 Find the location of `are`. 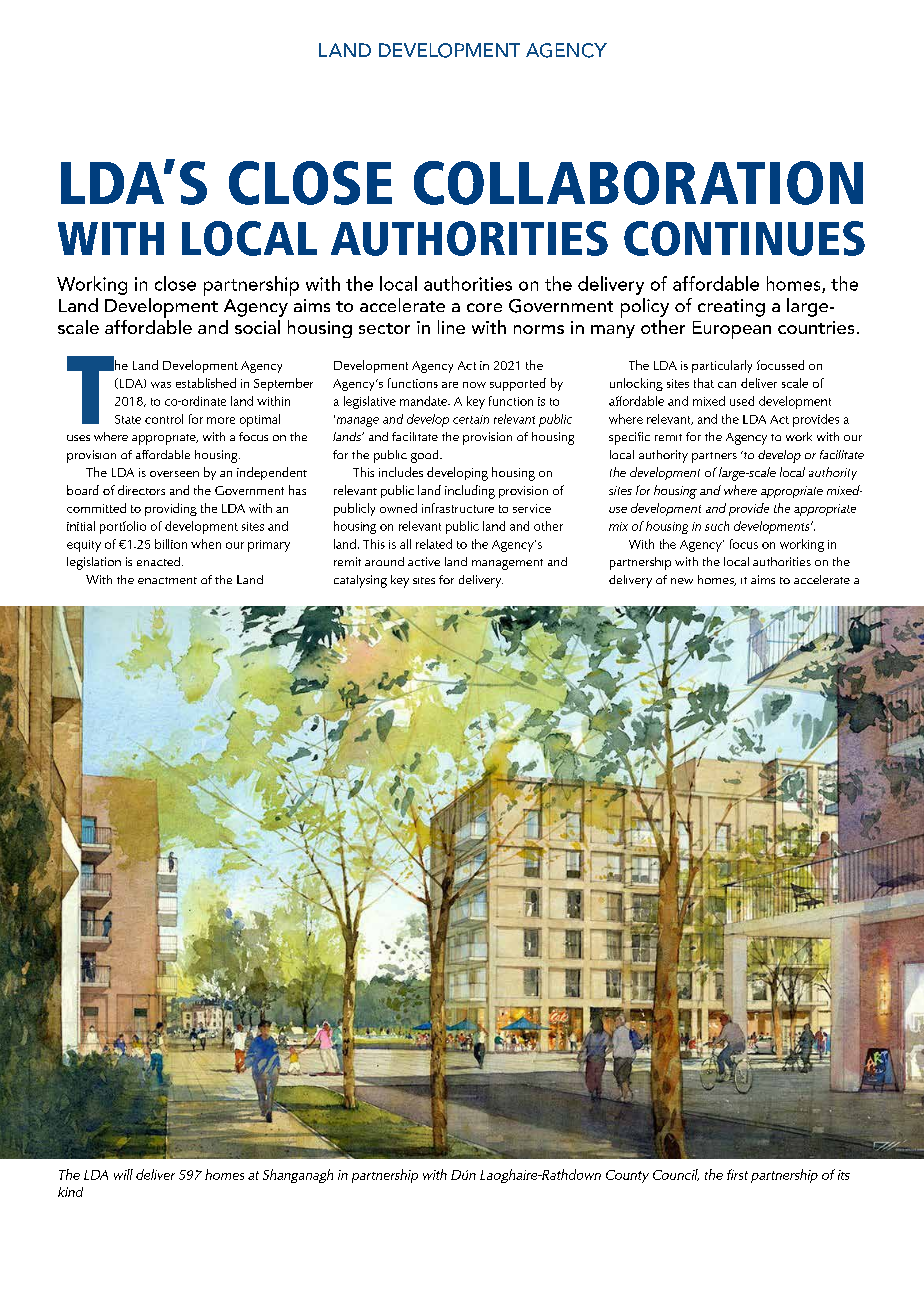

are is located at coordinates (450, 385).
